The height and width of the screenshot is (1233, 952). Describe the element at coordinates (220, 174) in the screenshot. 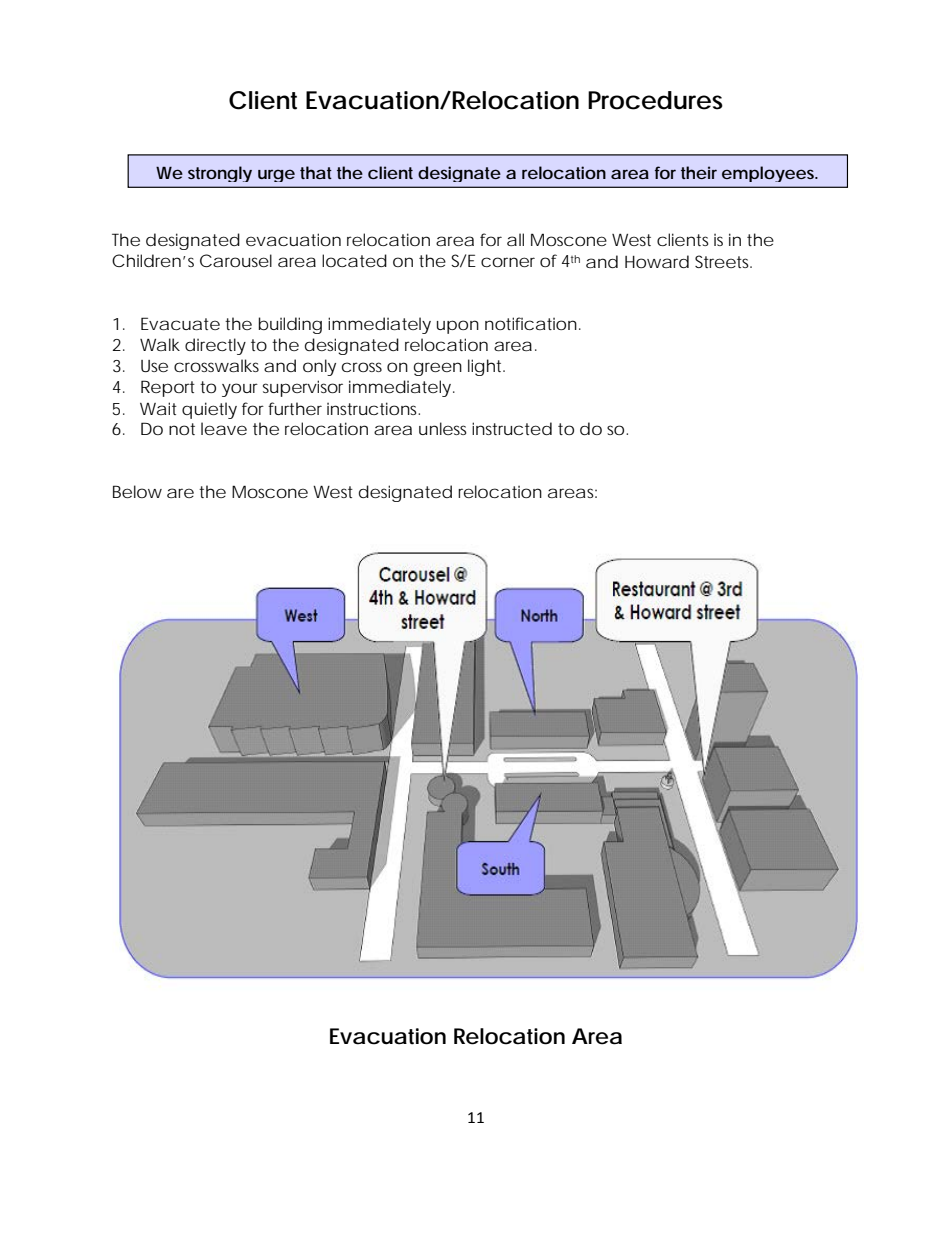

I see `strongly` at that location.
